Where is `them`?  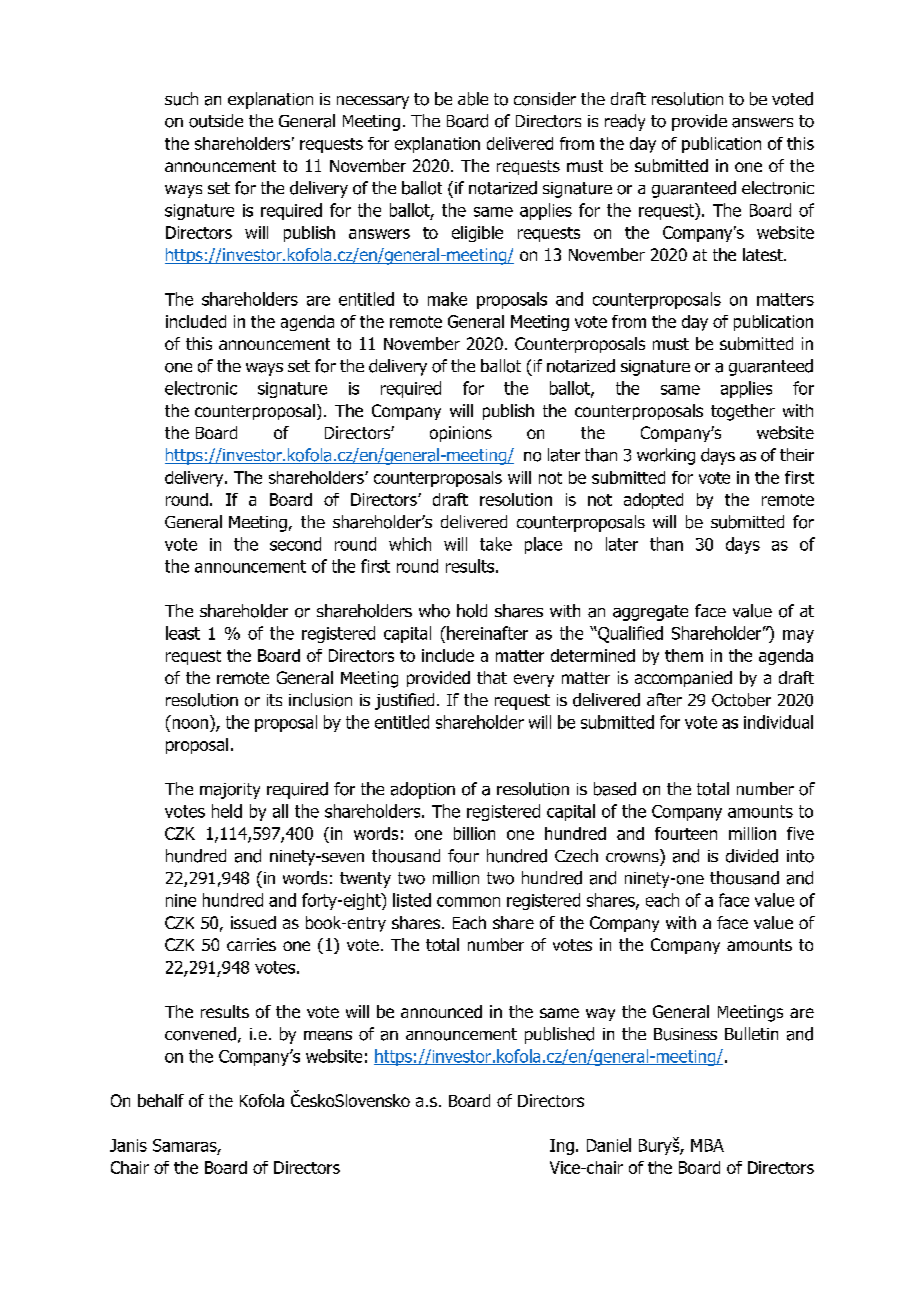
them is located at coordinates (684, 655).
